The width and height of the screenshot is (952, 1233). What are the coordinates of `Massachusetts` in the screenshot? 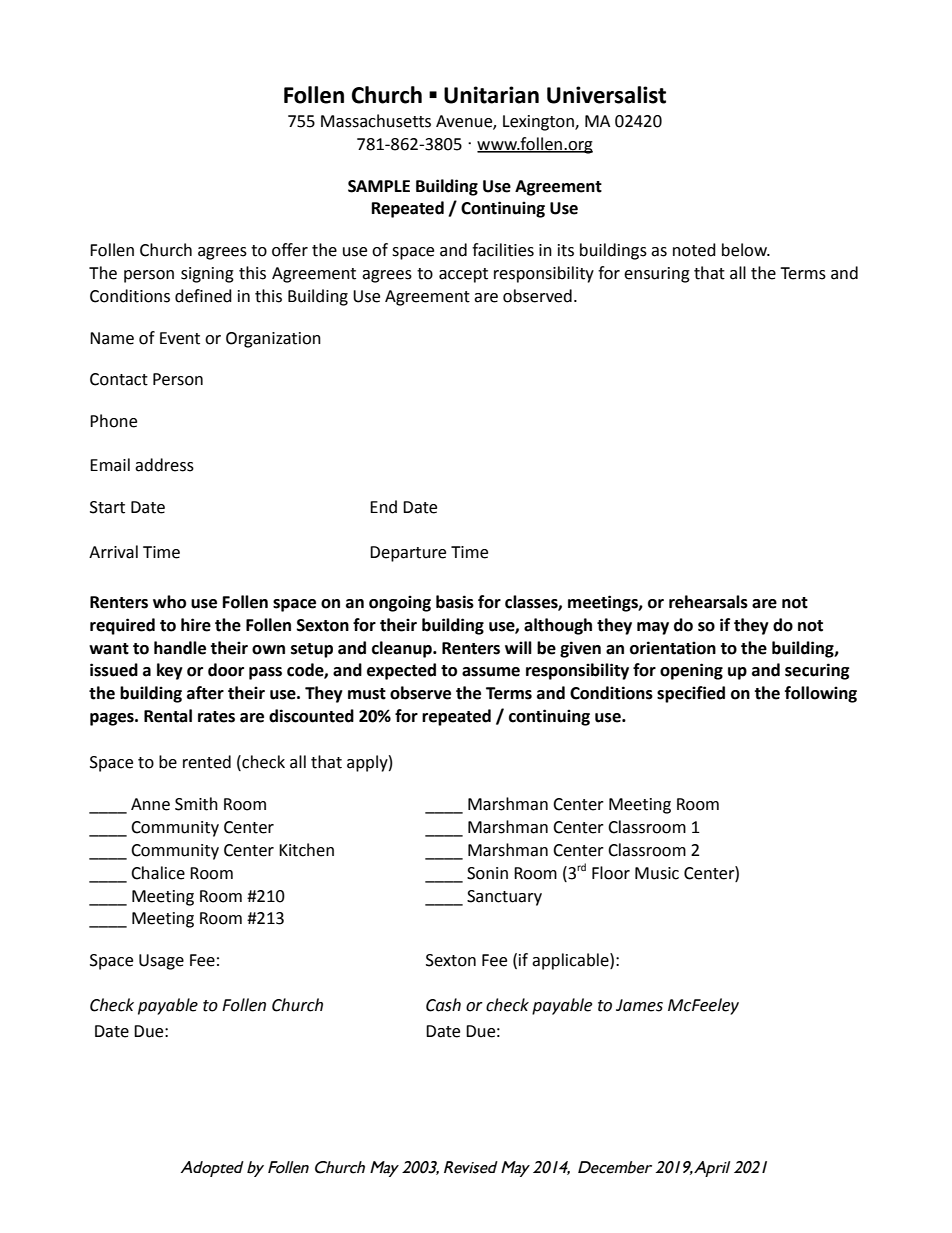 It's located at (376, 121).
